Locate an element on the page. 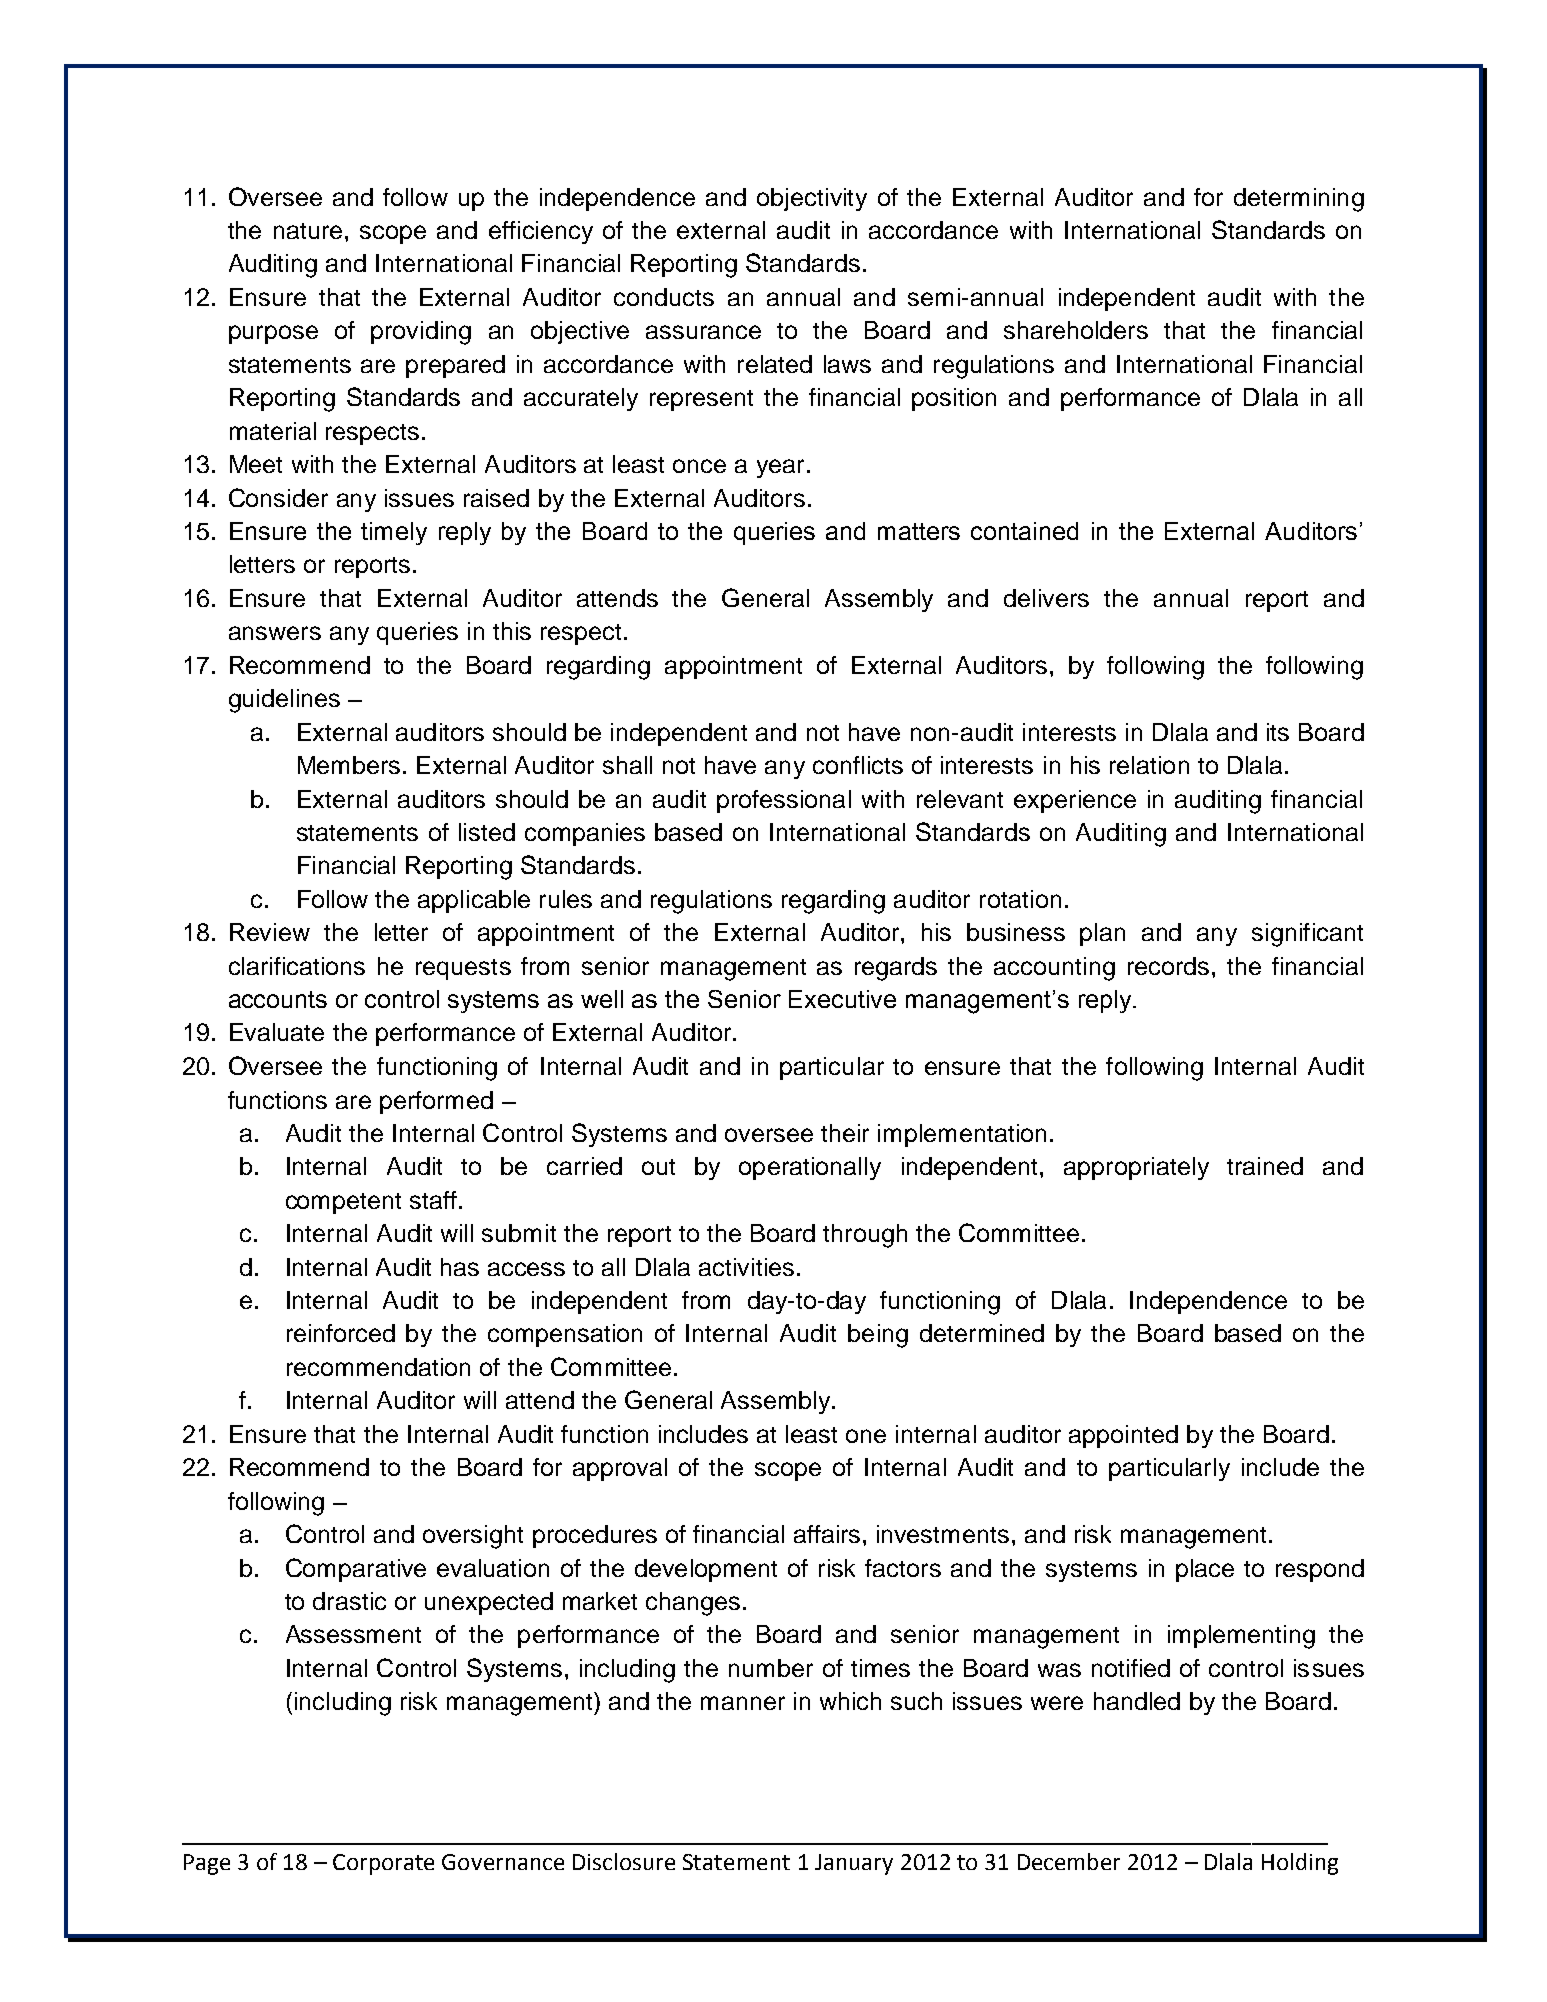  appointed is located at coordinates (1123, 1436).
